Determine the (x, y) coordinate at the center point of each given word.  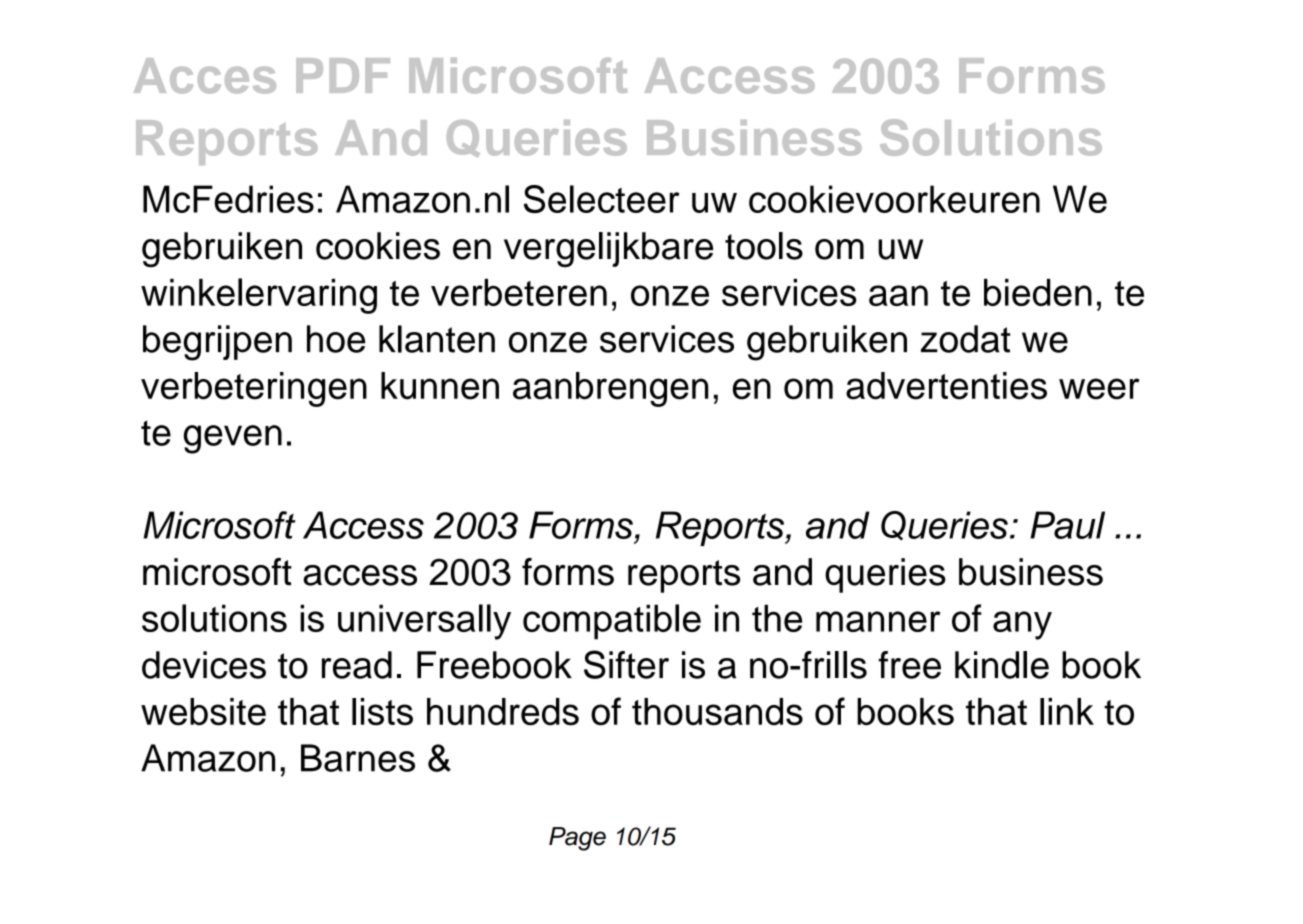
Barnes (358, 758)
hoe (336, 339)
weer (1099, 389)
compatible (612, 622)
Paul (1067, 525)
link (1067, 711)
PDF (343, 75)
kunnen (440, 386)
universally (424, 622)
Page (577, 839)
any (1022, 625)
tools (764, 246)
